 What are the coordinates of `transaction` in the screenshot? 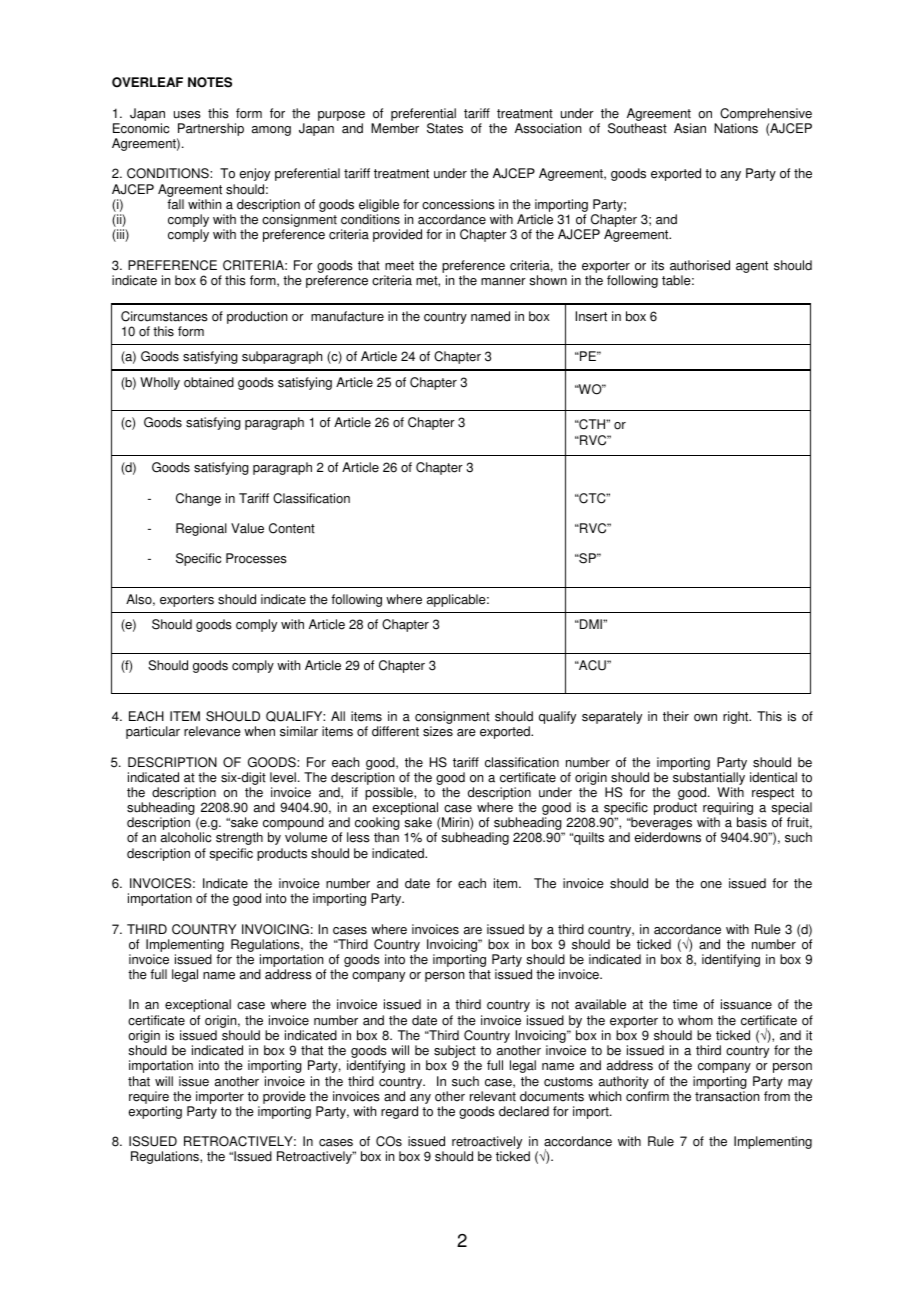 It's located at (727, 1096).
